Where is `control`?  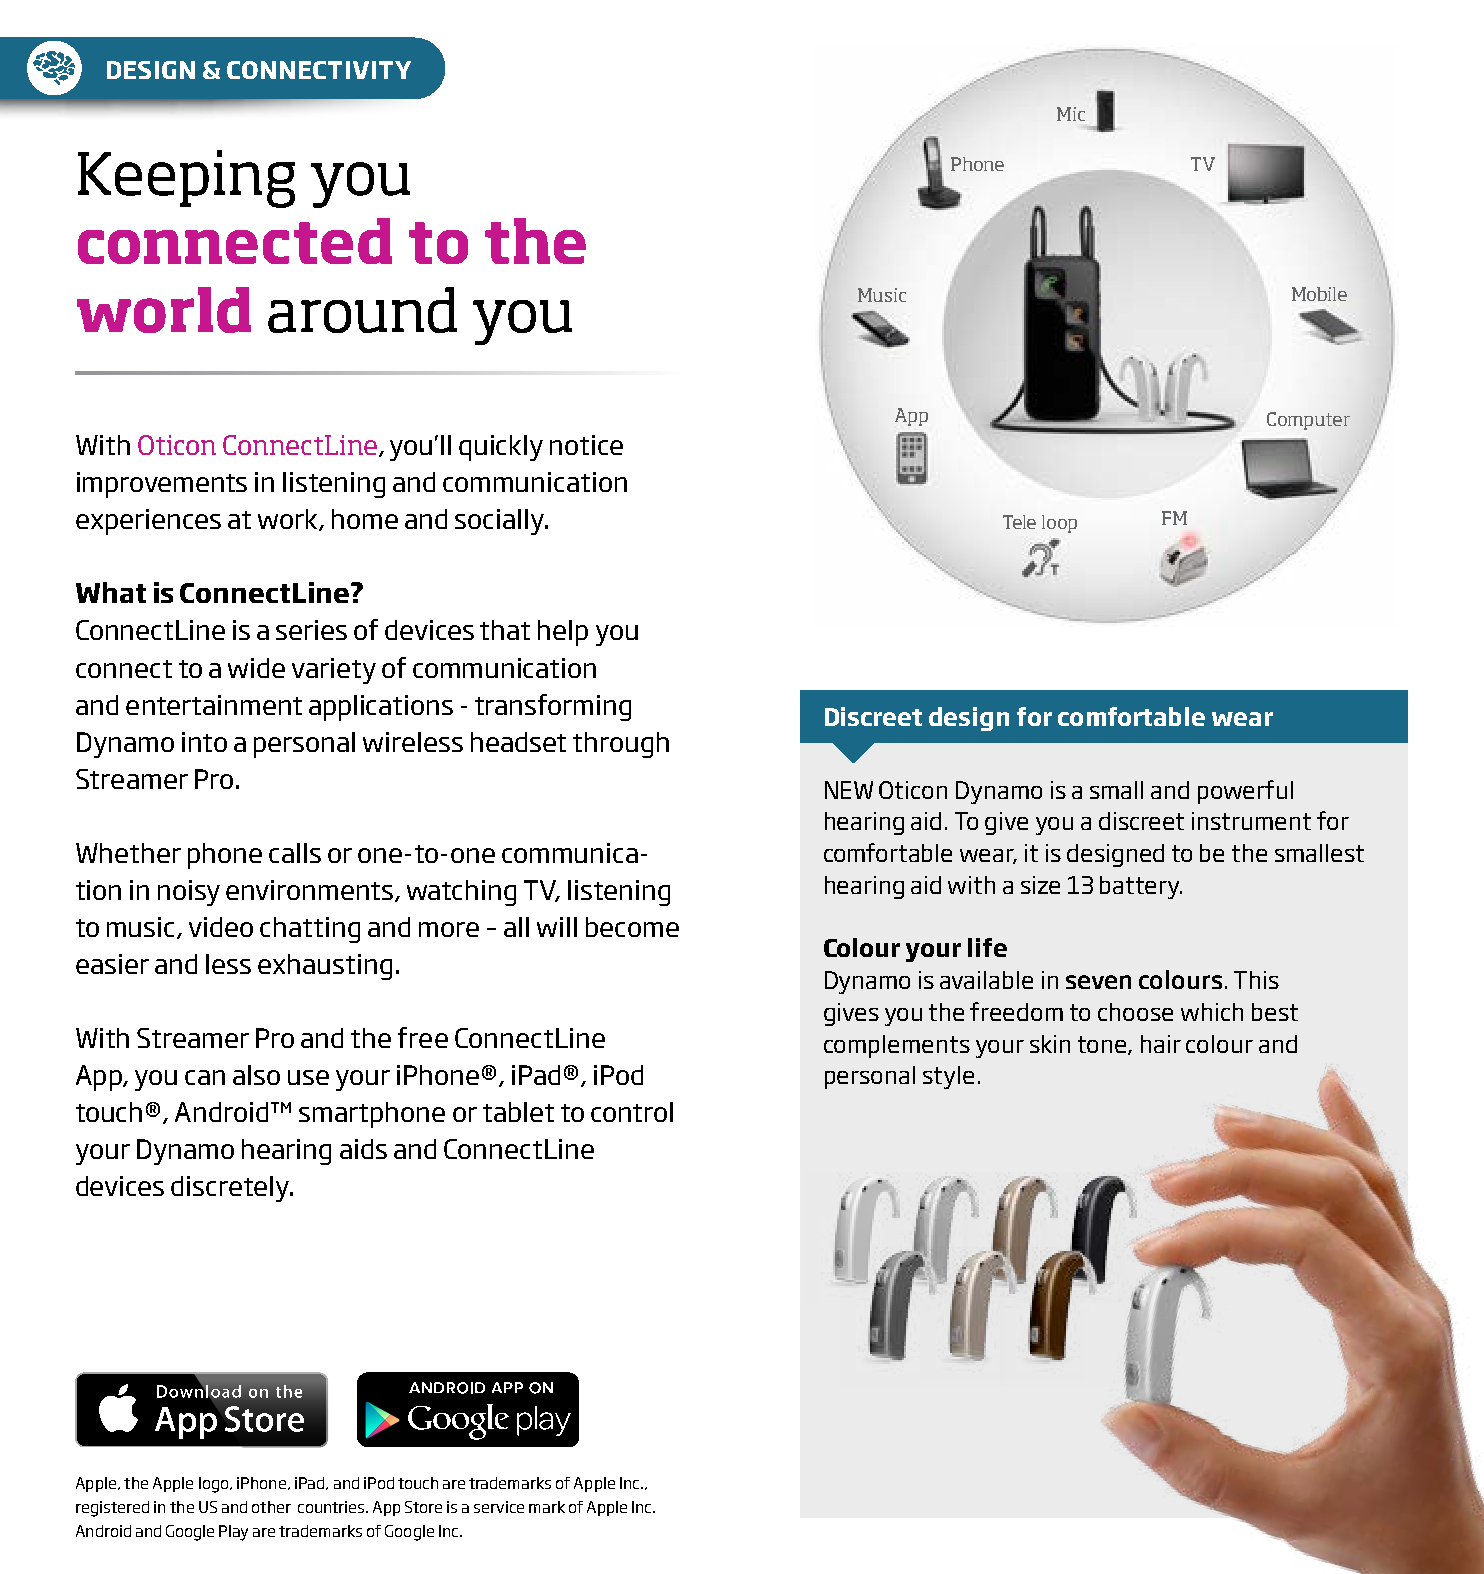
control is located at coordinates (632, 1112).
